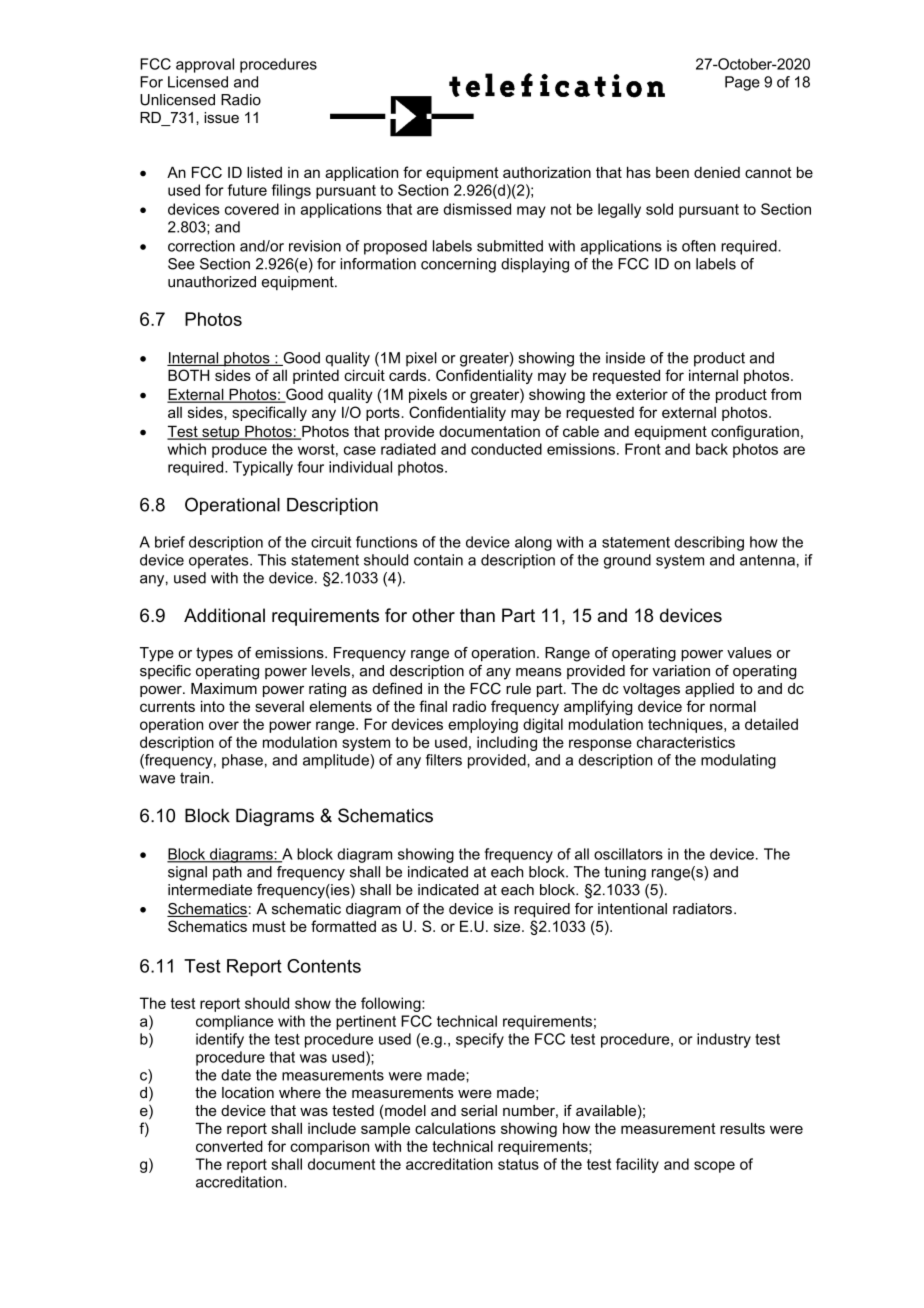  What do you see at coordinates (738, 761) in the document?
I see `modulating` at bounding box center [738, 761].
